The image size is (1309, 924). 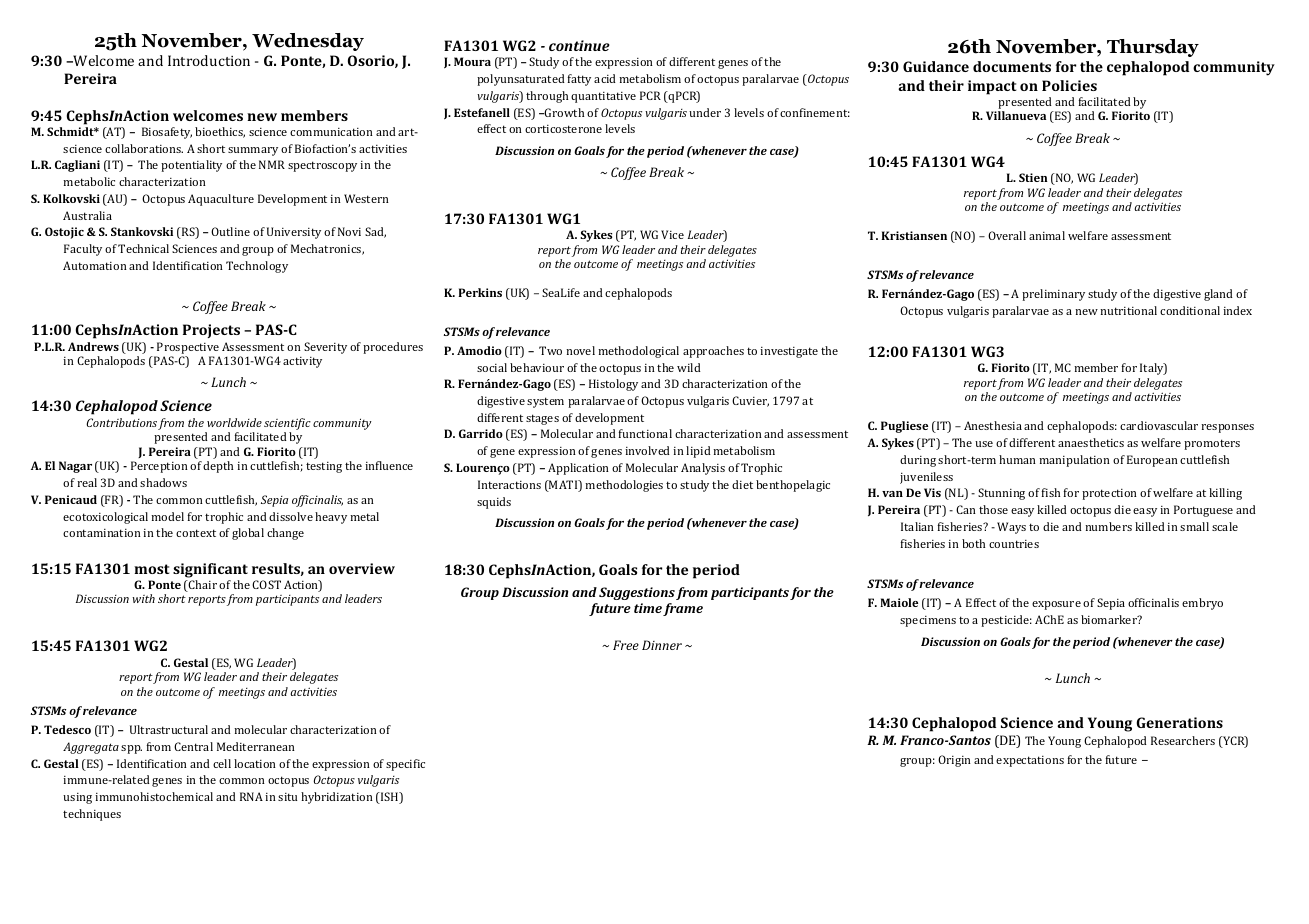 What do you see at coordinates (648, 608) in the page?
I see `time` at bounding box center [648, 608].
